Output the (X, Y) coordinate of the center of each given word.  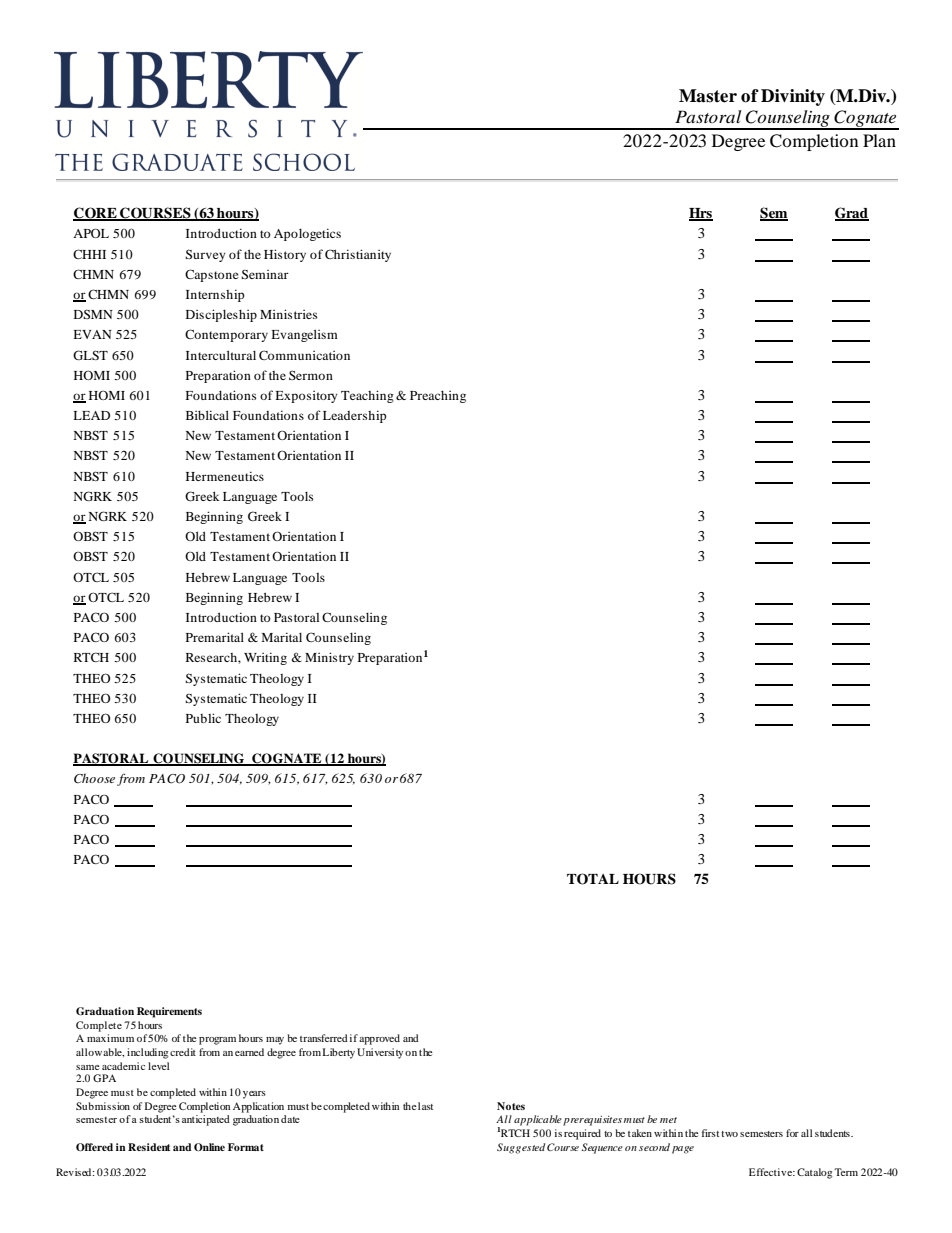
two (729, 1134)
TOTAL (593, 879)
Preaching (438, 397)
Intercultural (221, 355)
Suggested (521, 1148)
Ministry (329, 658)
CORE (96, 214)
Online (209, 1147)
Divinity (793, 97)
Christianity (358, 255)
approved (379, 1039)
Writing (265, 658)
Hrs (701, 214)
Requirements (169, 1012)
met (668, 1120)
